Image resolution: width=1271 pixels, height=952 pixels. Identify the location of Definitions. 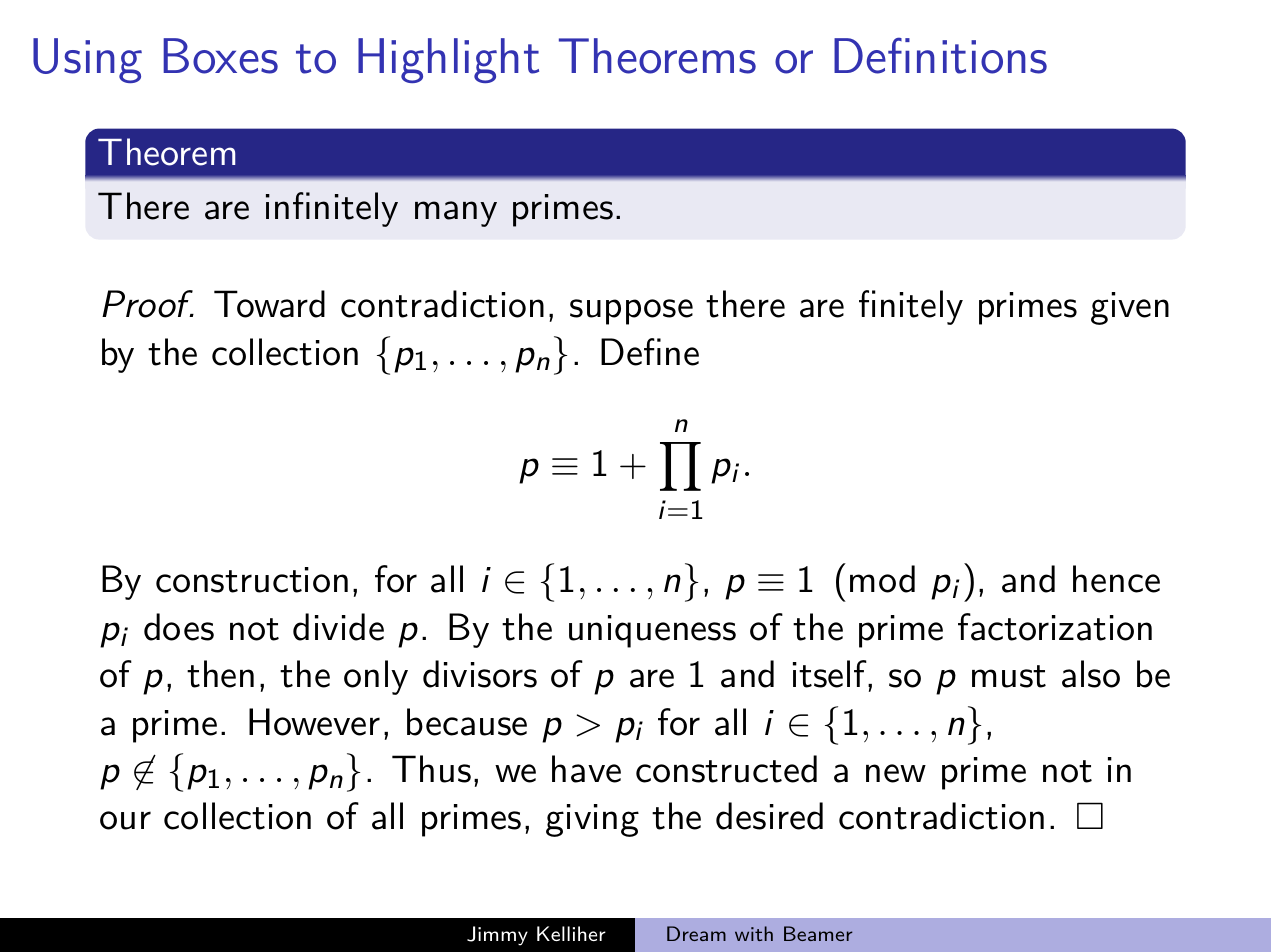
(940, 55).
